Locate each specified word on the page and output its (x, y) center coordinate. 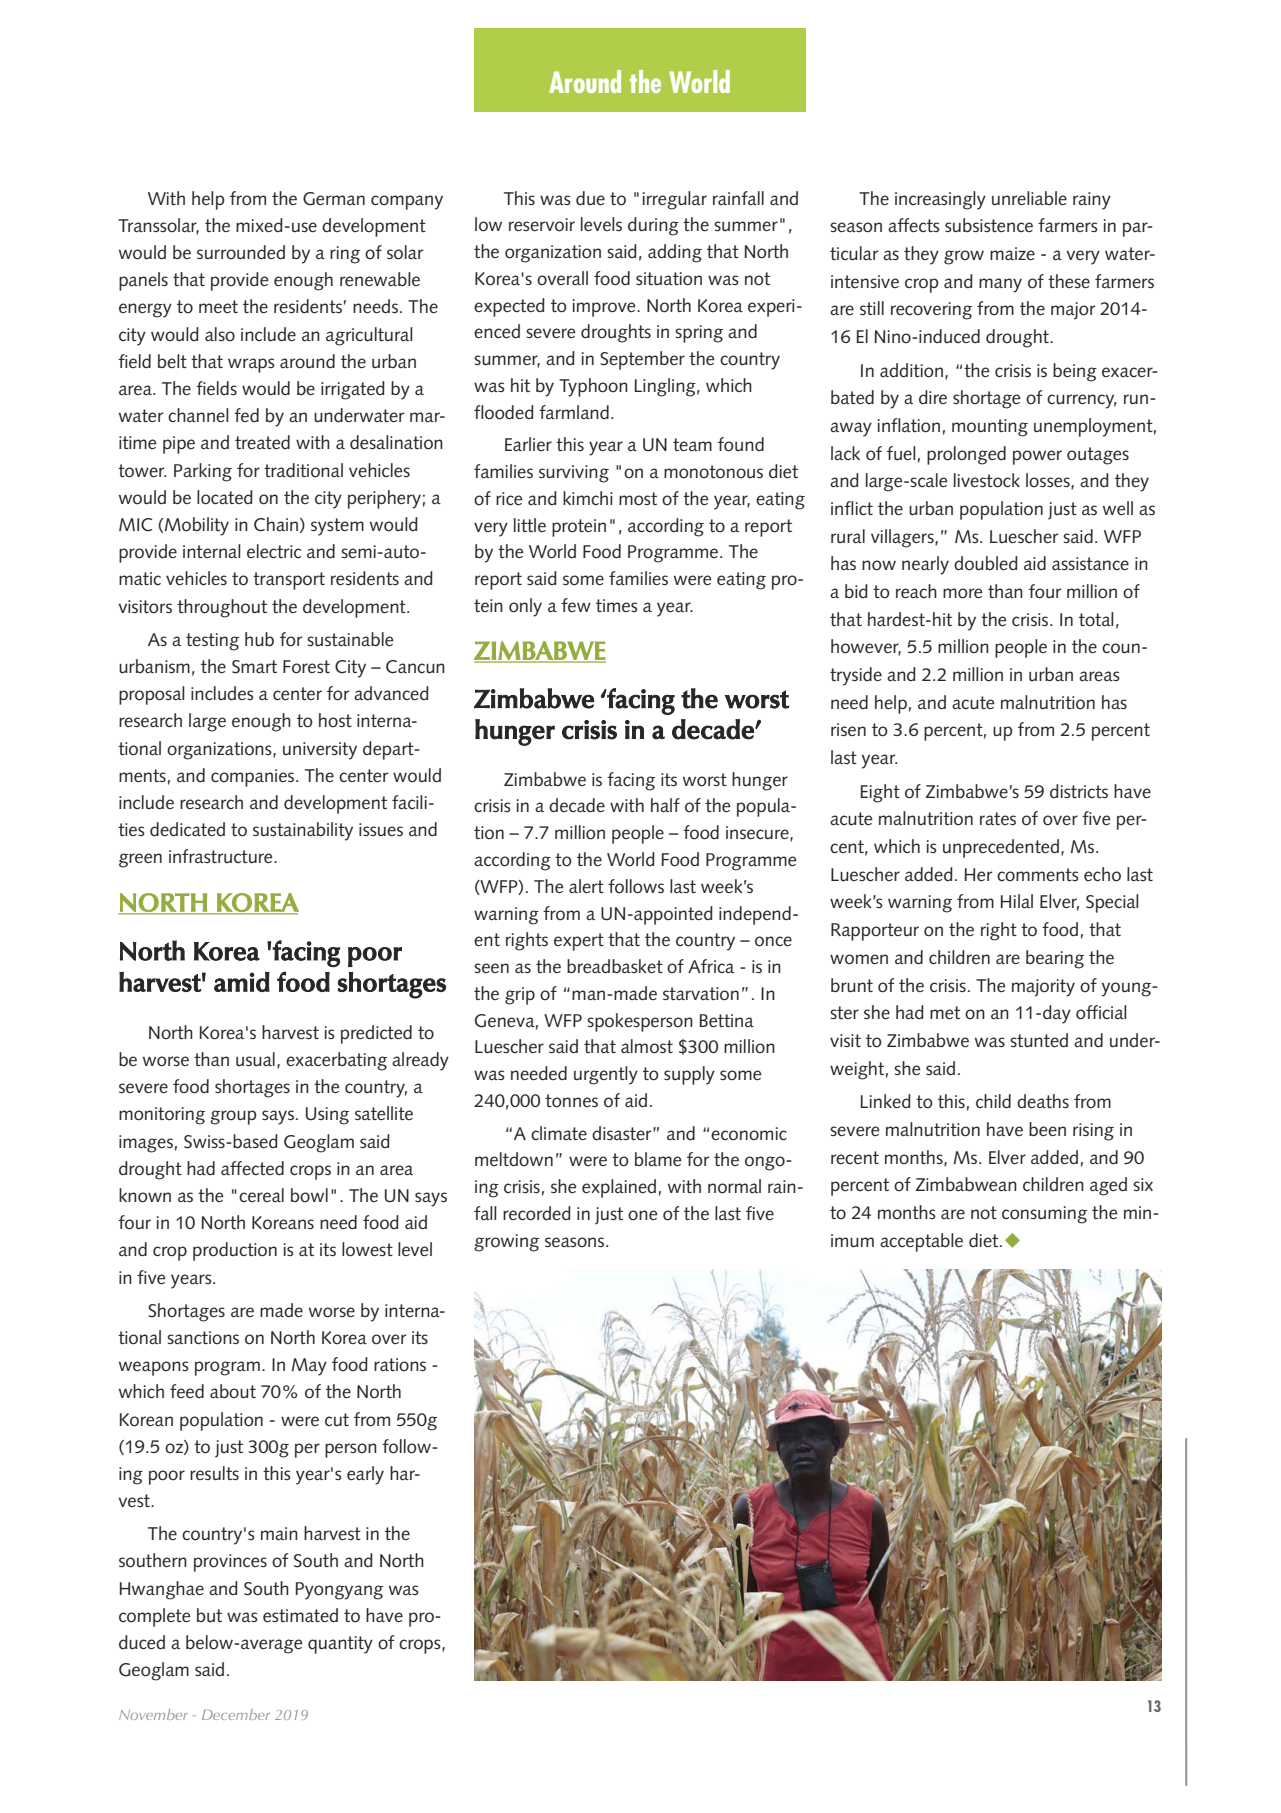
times (617, 605)
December (236, 1714)
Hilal (1016, 901)
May (309, 1367)
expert (579, 942)
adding (675, 253)
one (643, 1215)
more (963, 593)
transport (289, 581)
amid (242, 982)
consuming (1044, 1215)
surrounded (241, 252)
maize (1012, 254)
